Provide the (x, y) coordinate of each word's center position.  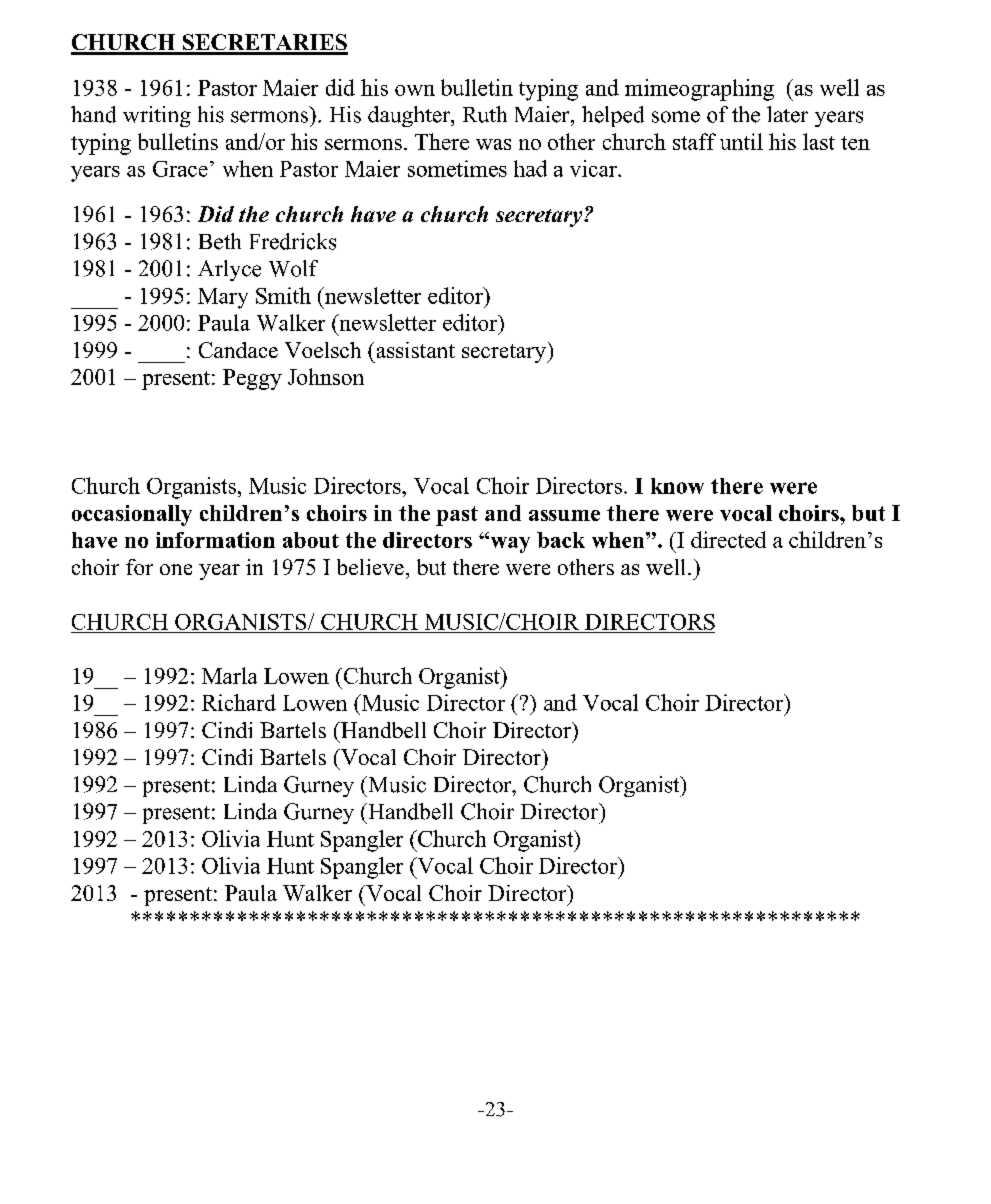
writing (157, 116)
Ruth (485, 114)
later (787, 114)
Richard (239, 702)
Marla (229, 675)
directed (728, 539)
